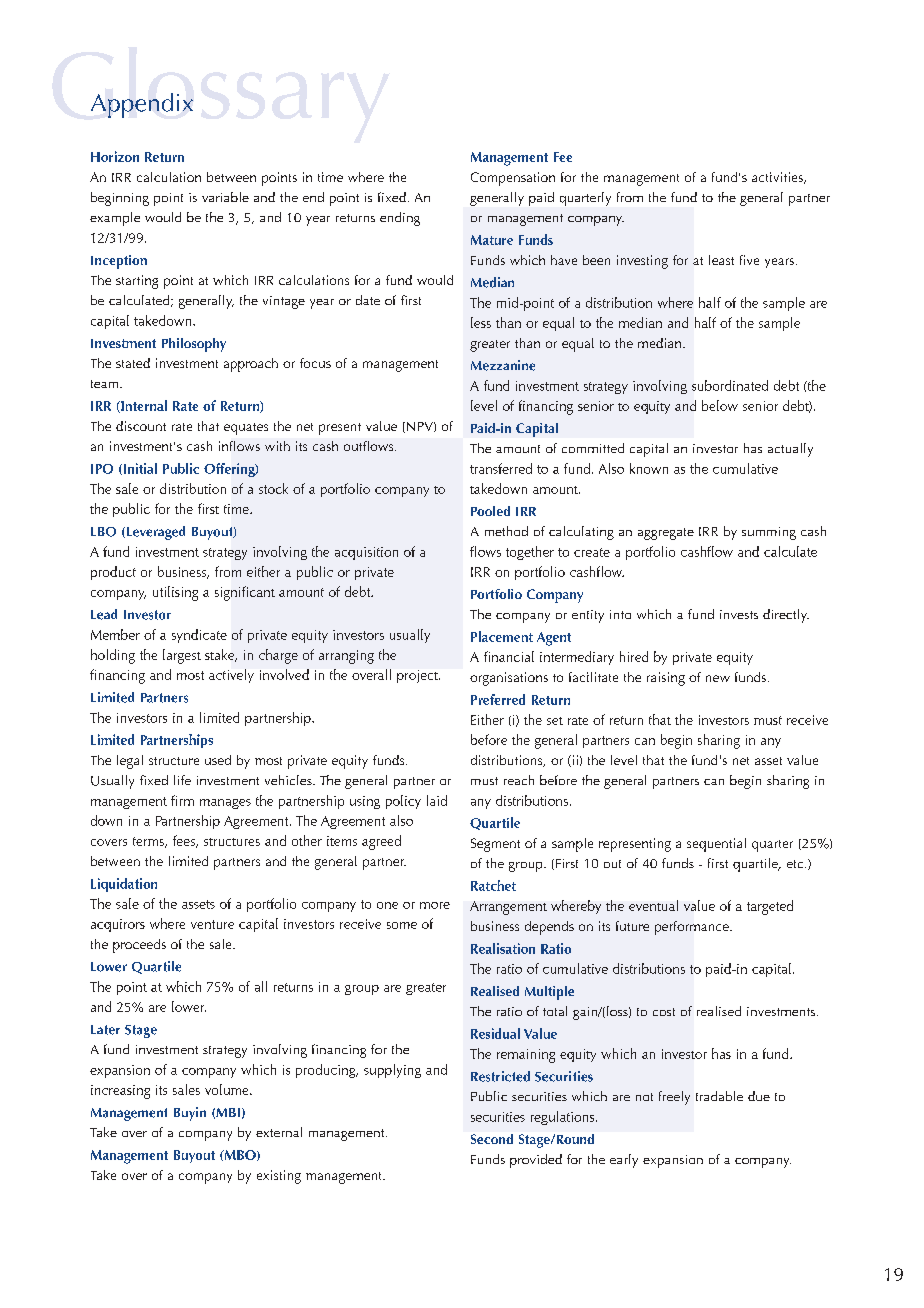 This document has height=1308, width=924. What do you see at coordinates (212, 924) in the document?
I see `venture` at bounding box center [212, 924].
